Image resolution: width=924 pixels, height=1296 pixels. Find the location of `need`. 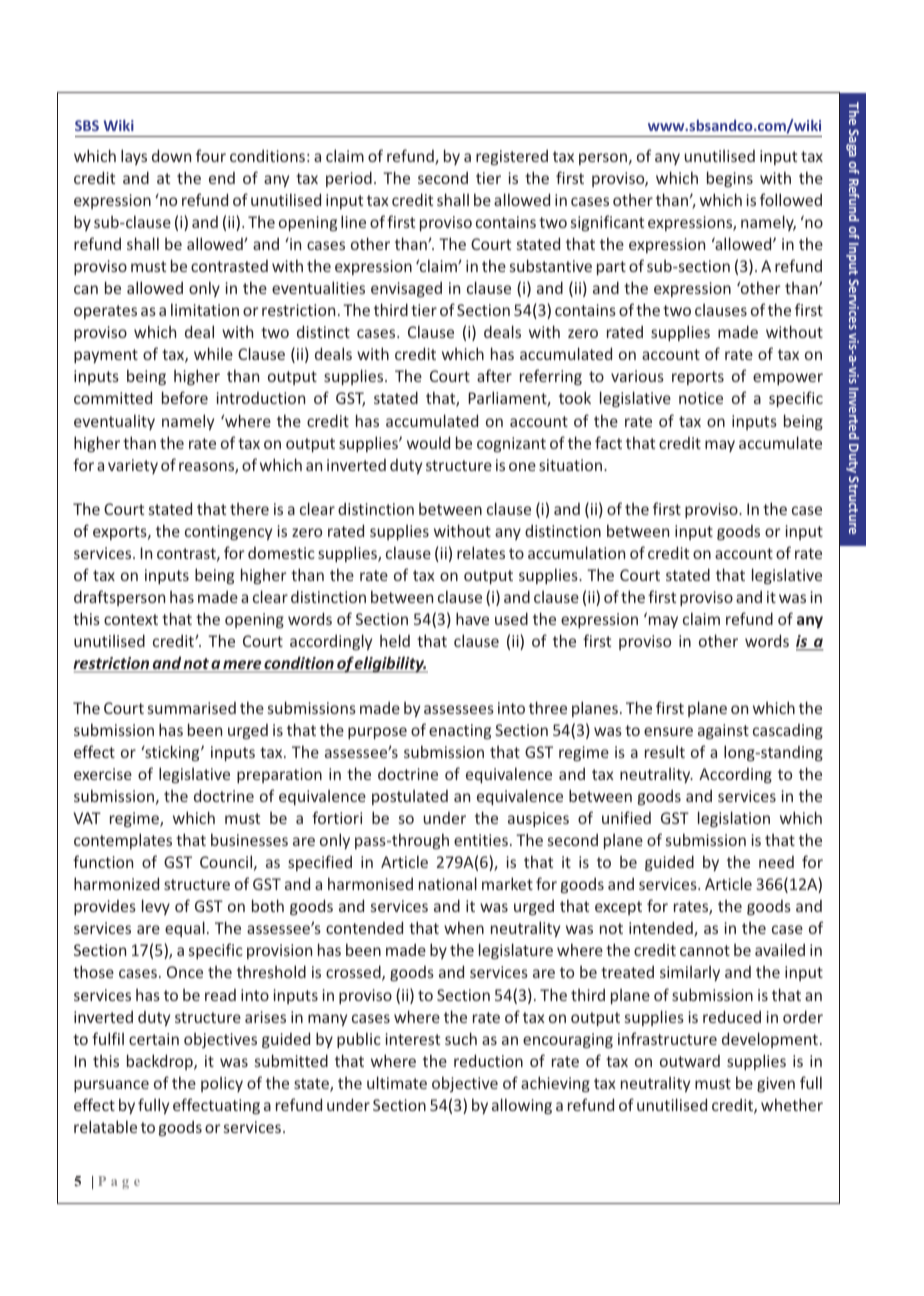

need is located at coordinates (776, 862).
